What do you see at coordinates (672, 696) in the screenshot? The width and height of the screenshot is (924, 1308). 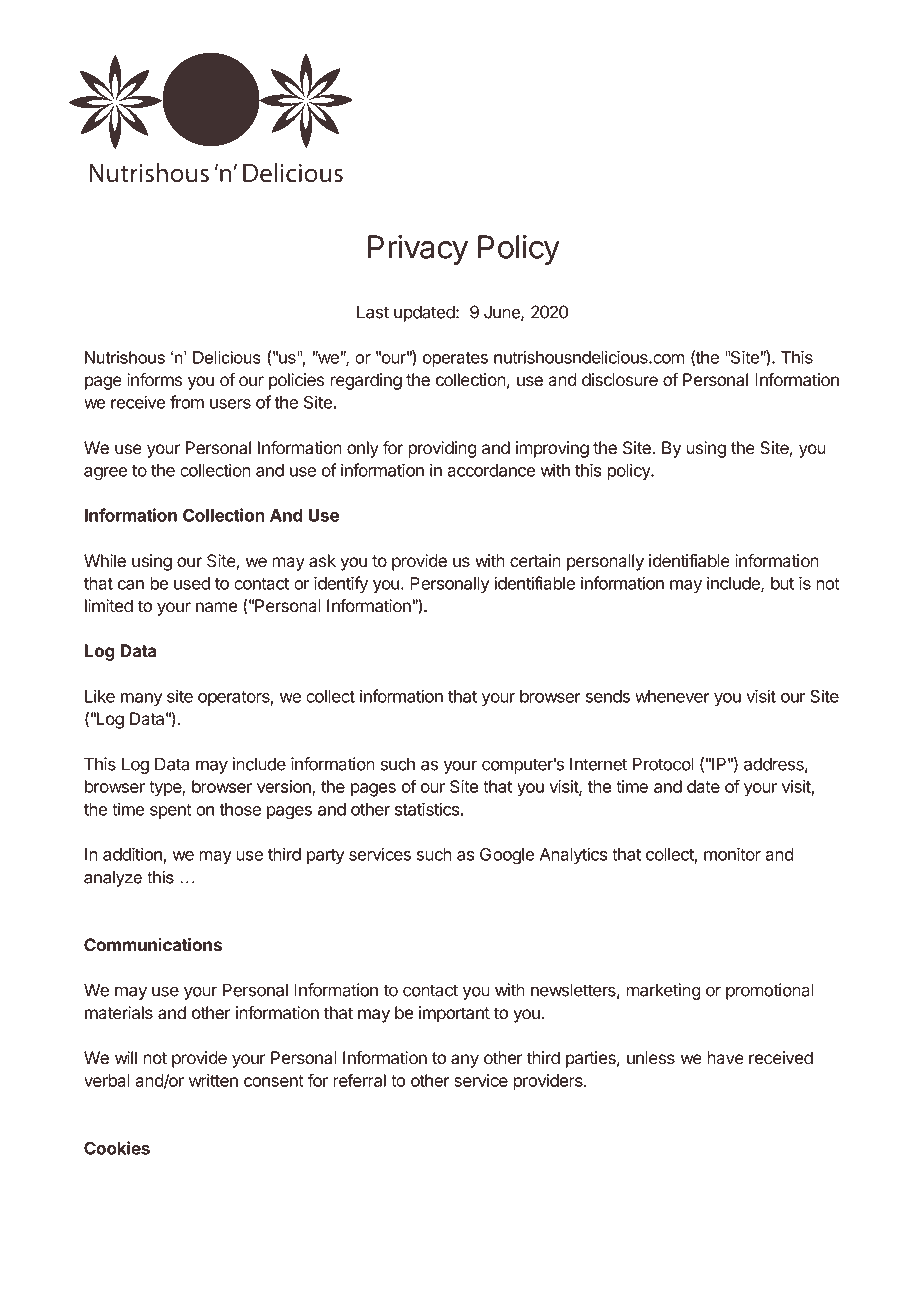 I see `whenever` at bounding box center [672, 696].
